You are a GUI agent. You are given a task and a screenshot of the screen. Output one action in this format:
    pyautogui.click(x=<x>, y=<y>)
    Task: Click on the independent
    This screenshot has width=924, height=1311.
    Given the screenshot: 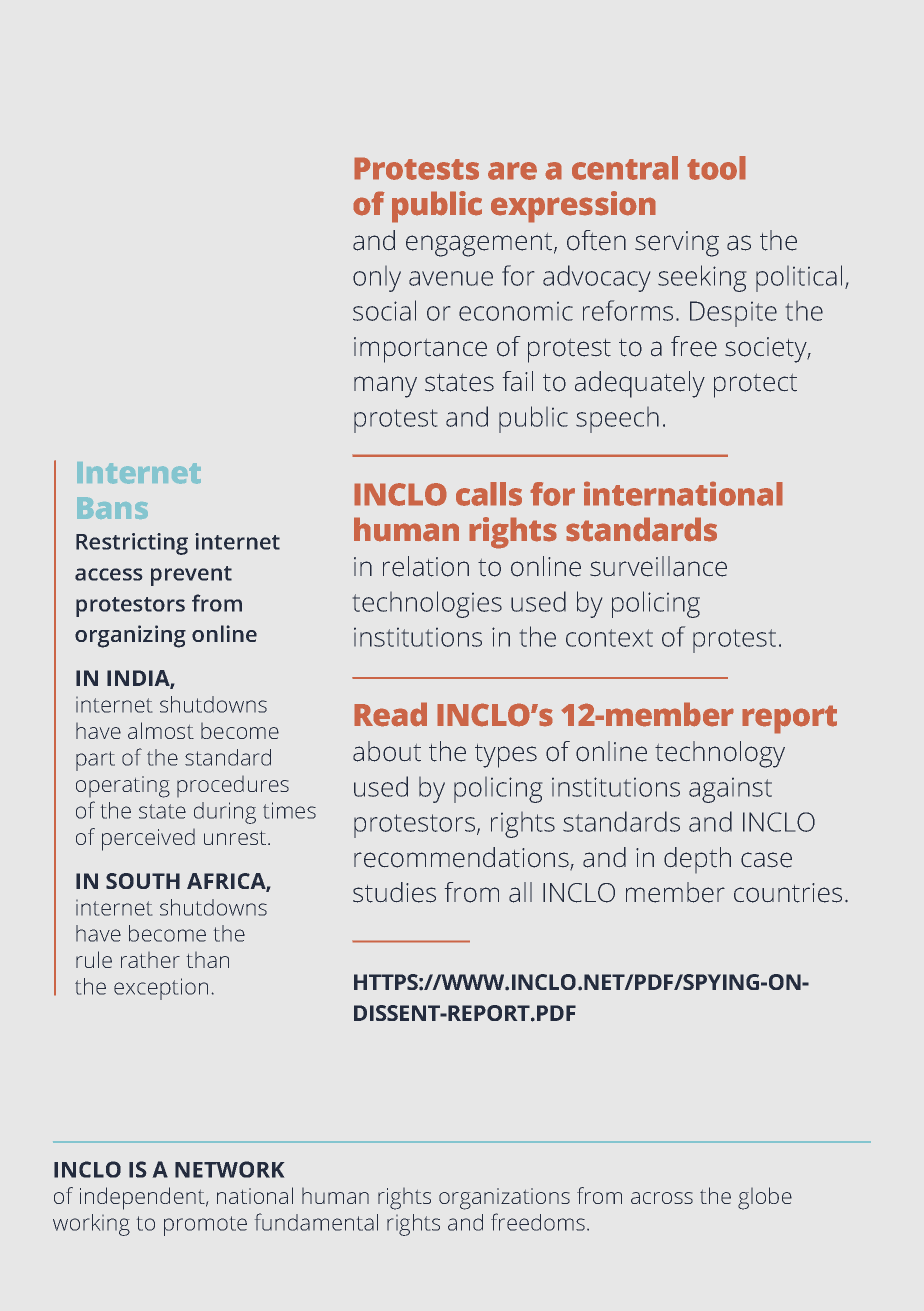 What is the action you would take?
    pyautogui.click(x=143, y=1198)
